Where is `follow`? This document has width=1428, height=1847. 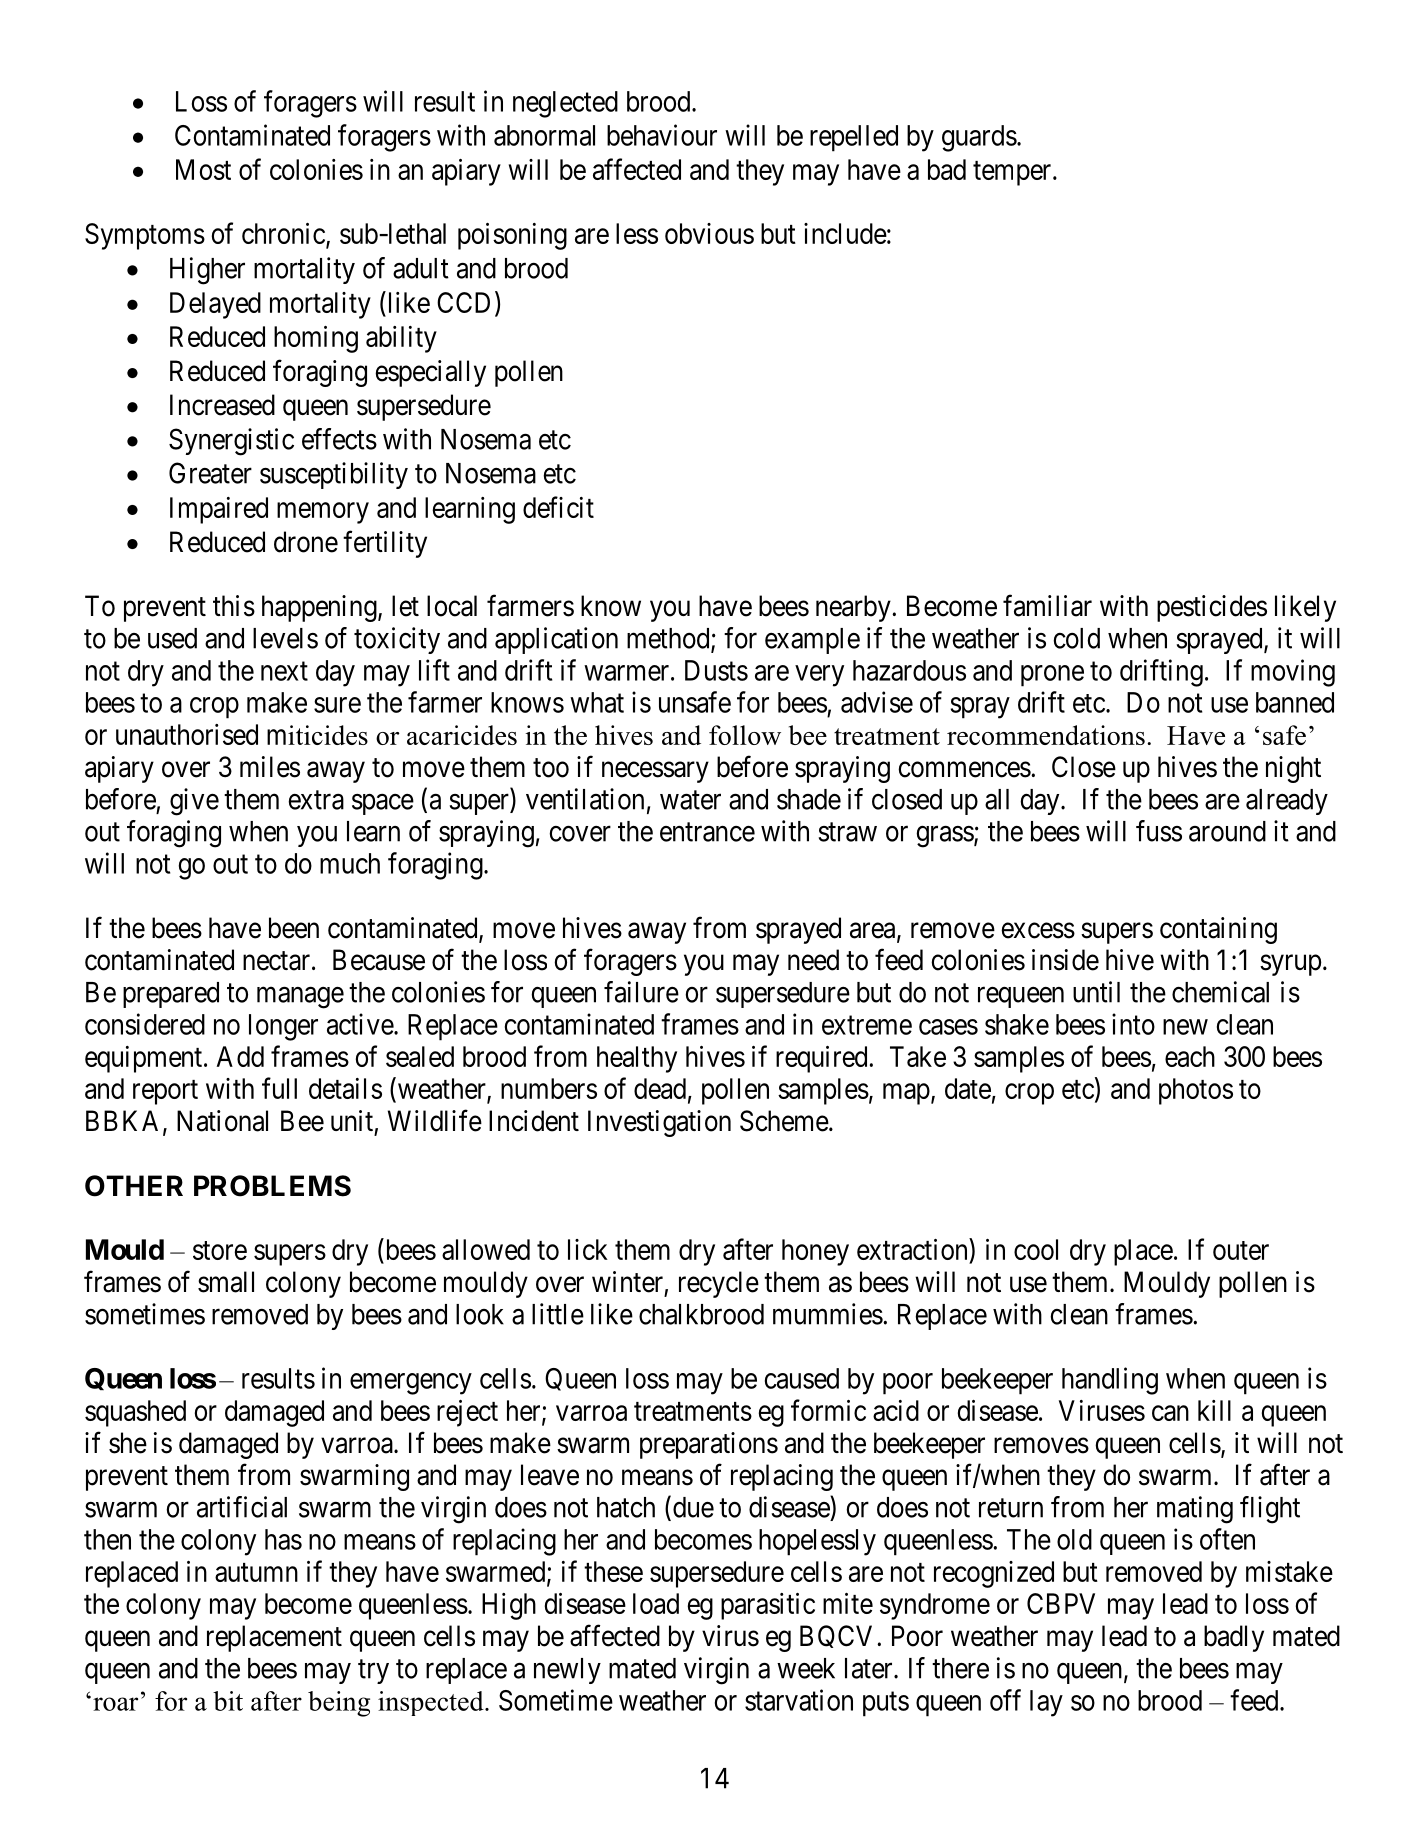
follow is located at coordinates (745, 735).
